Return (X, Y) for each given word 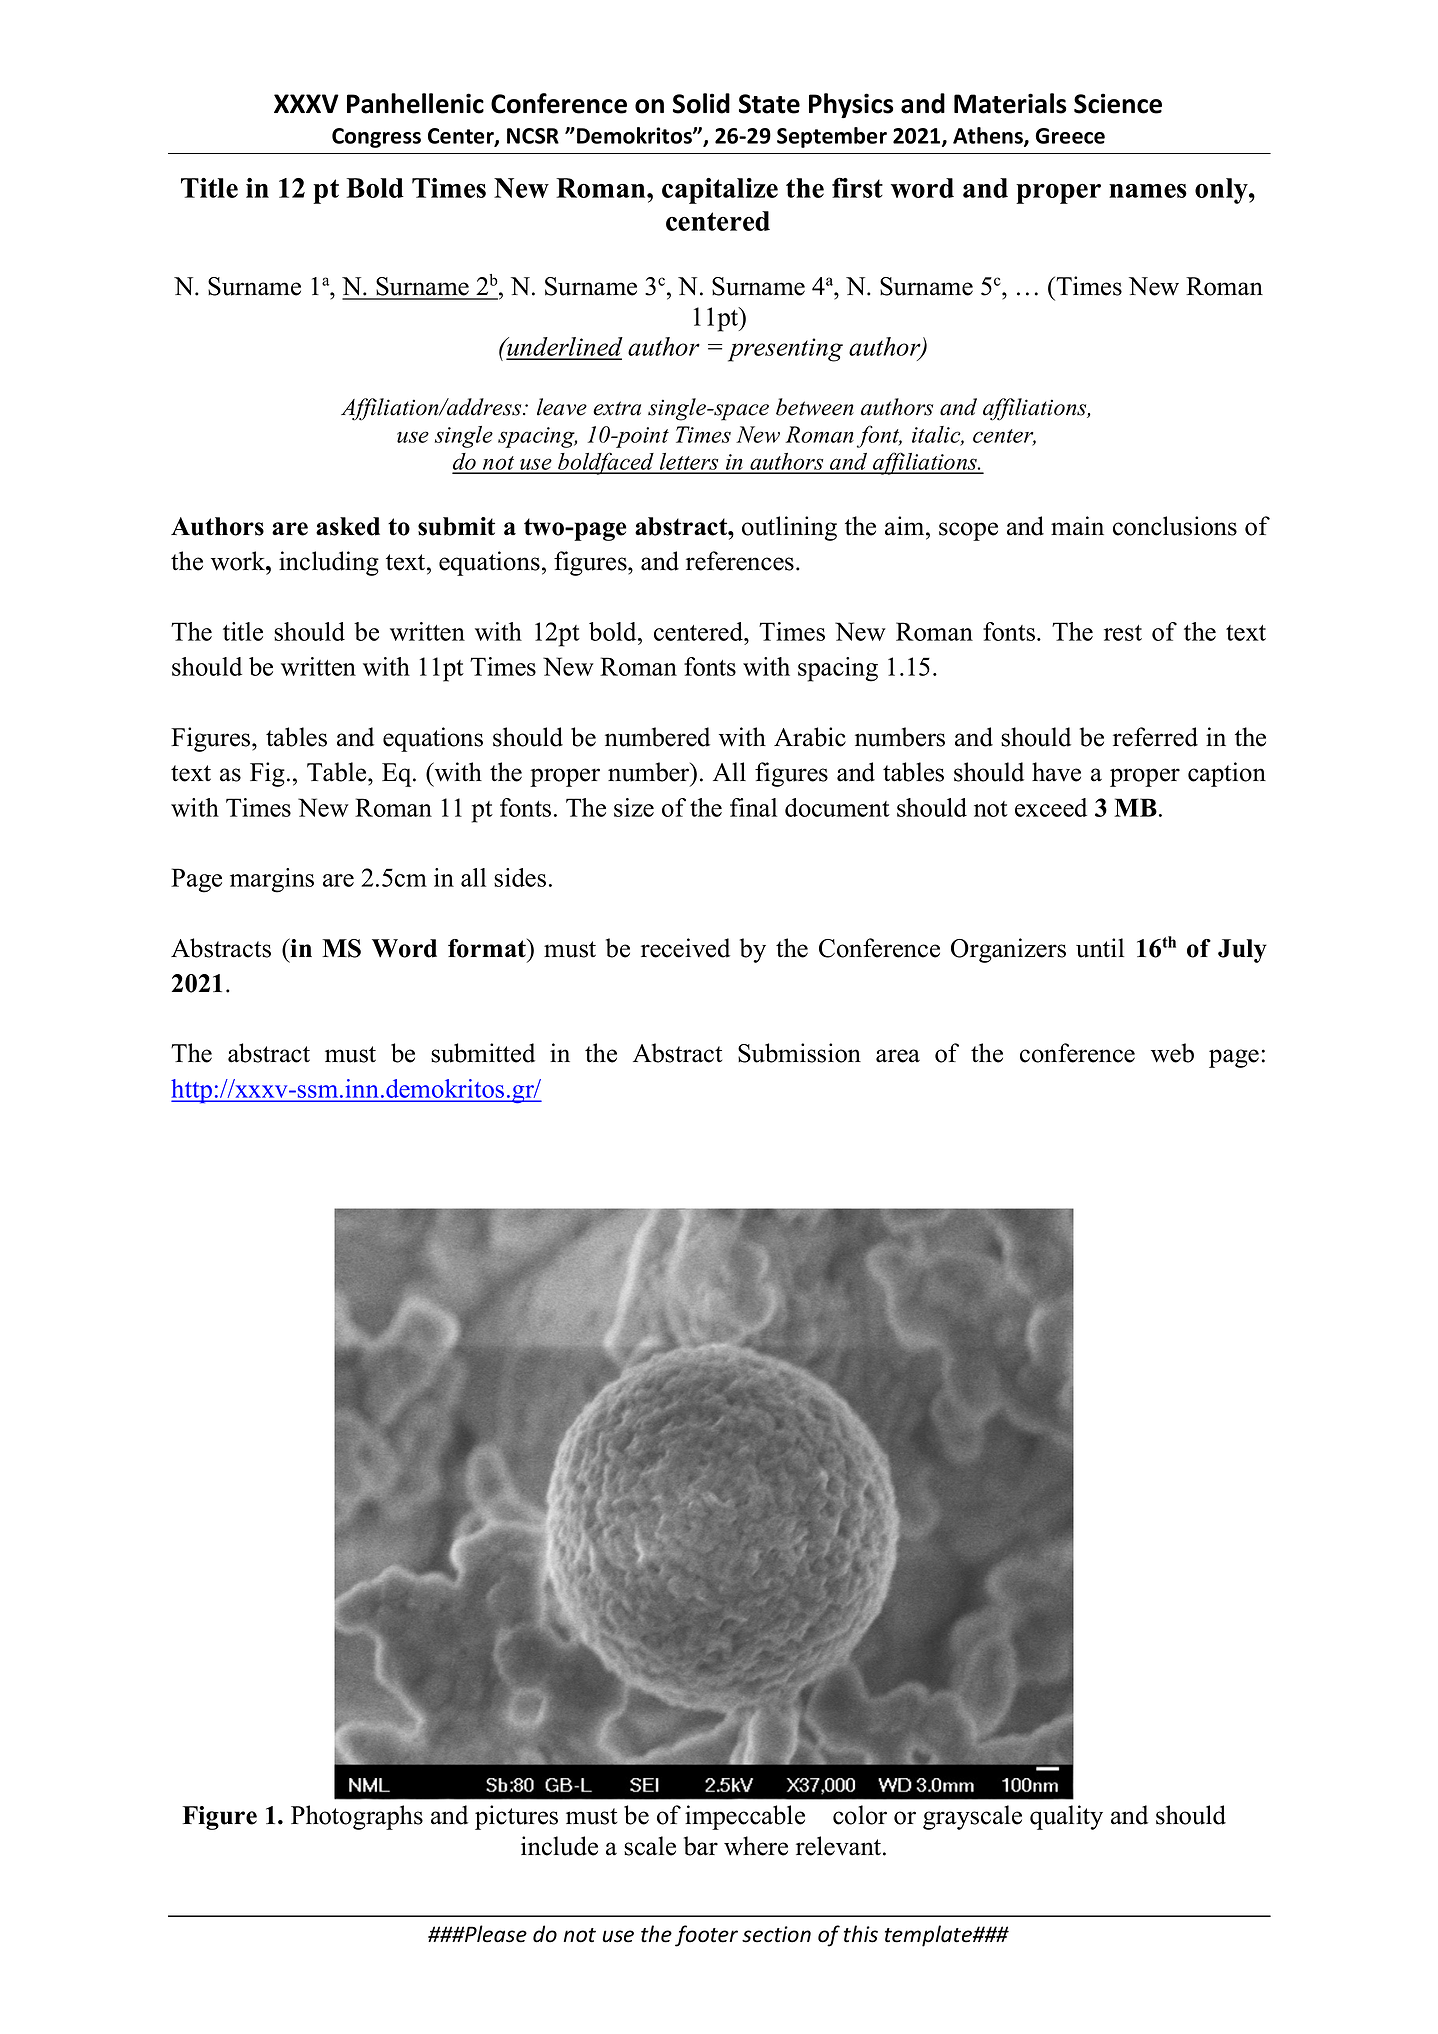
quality (1066, 1817)
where (756, 1846)
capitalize (720, 191)
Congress (376, 138)
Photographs (357, 1817)
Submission (799, 1053)
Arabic (810, 737)
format (488, 948)
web (1172, 1053)
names (1148, 191)
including (329, 563)
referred (1155, 737)
